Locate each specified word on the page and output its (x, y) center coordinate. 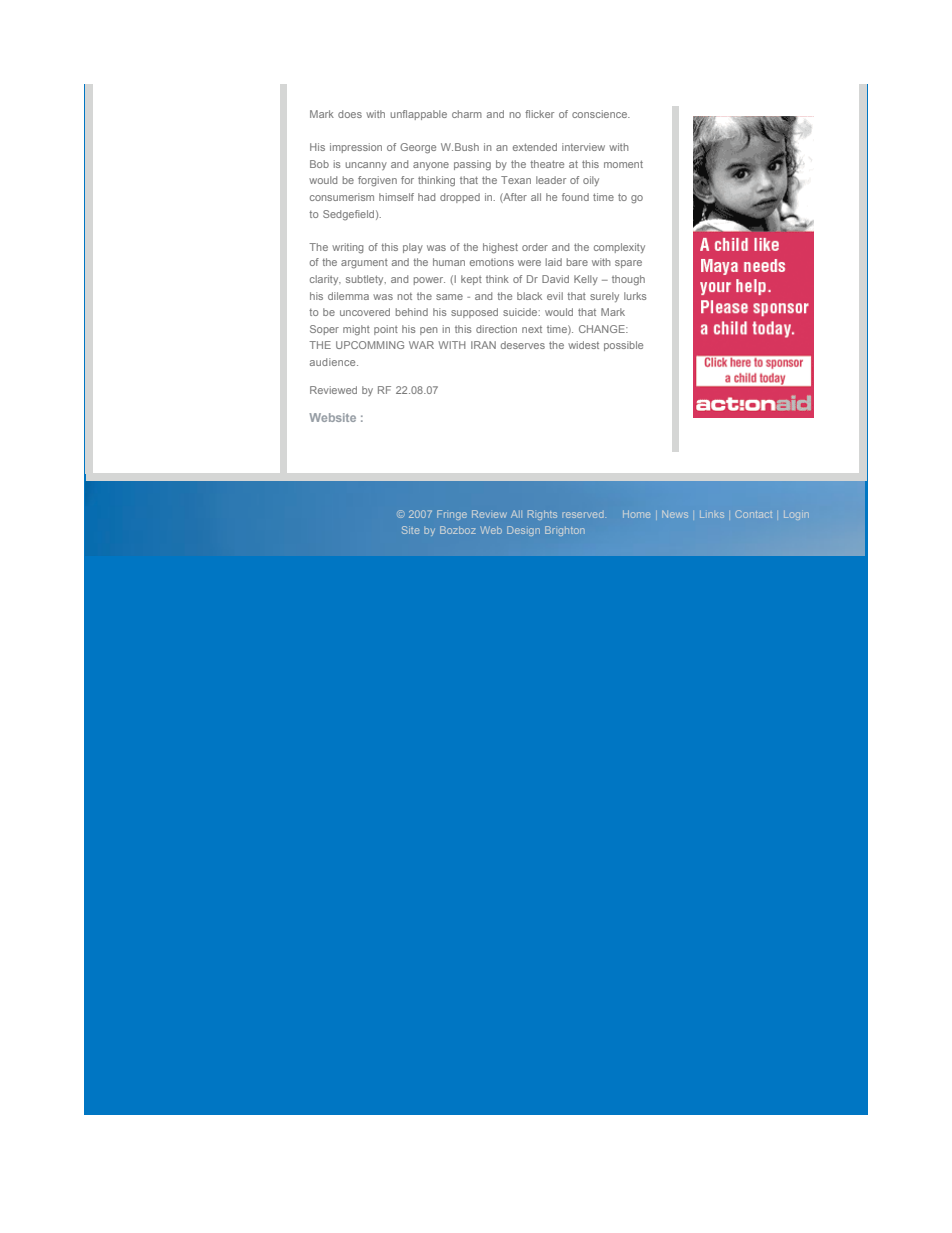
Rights (542, 515)
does (350, 114)
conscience (600, 114)
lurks (635, 296)
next (532, 329)
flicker (539, 114)
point (386, 330)
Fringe (452, 515)
